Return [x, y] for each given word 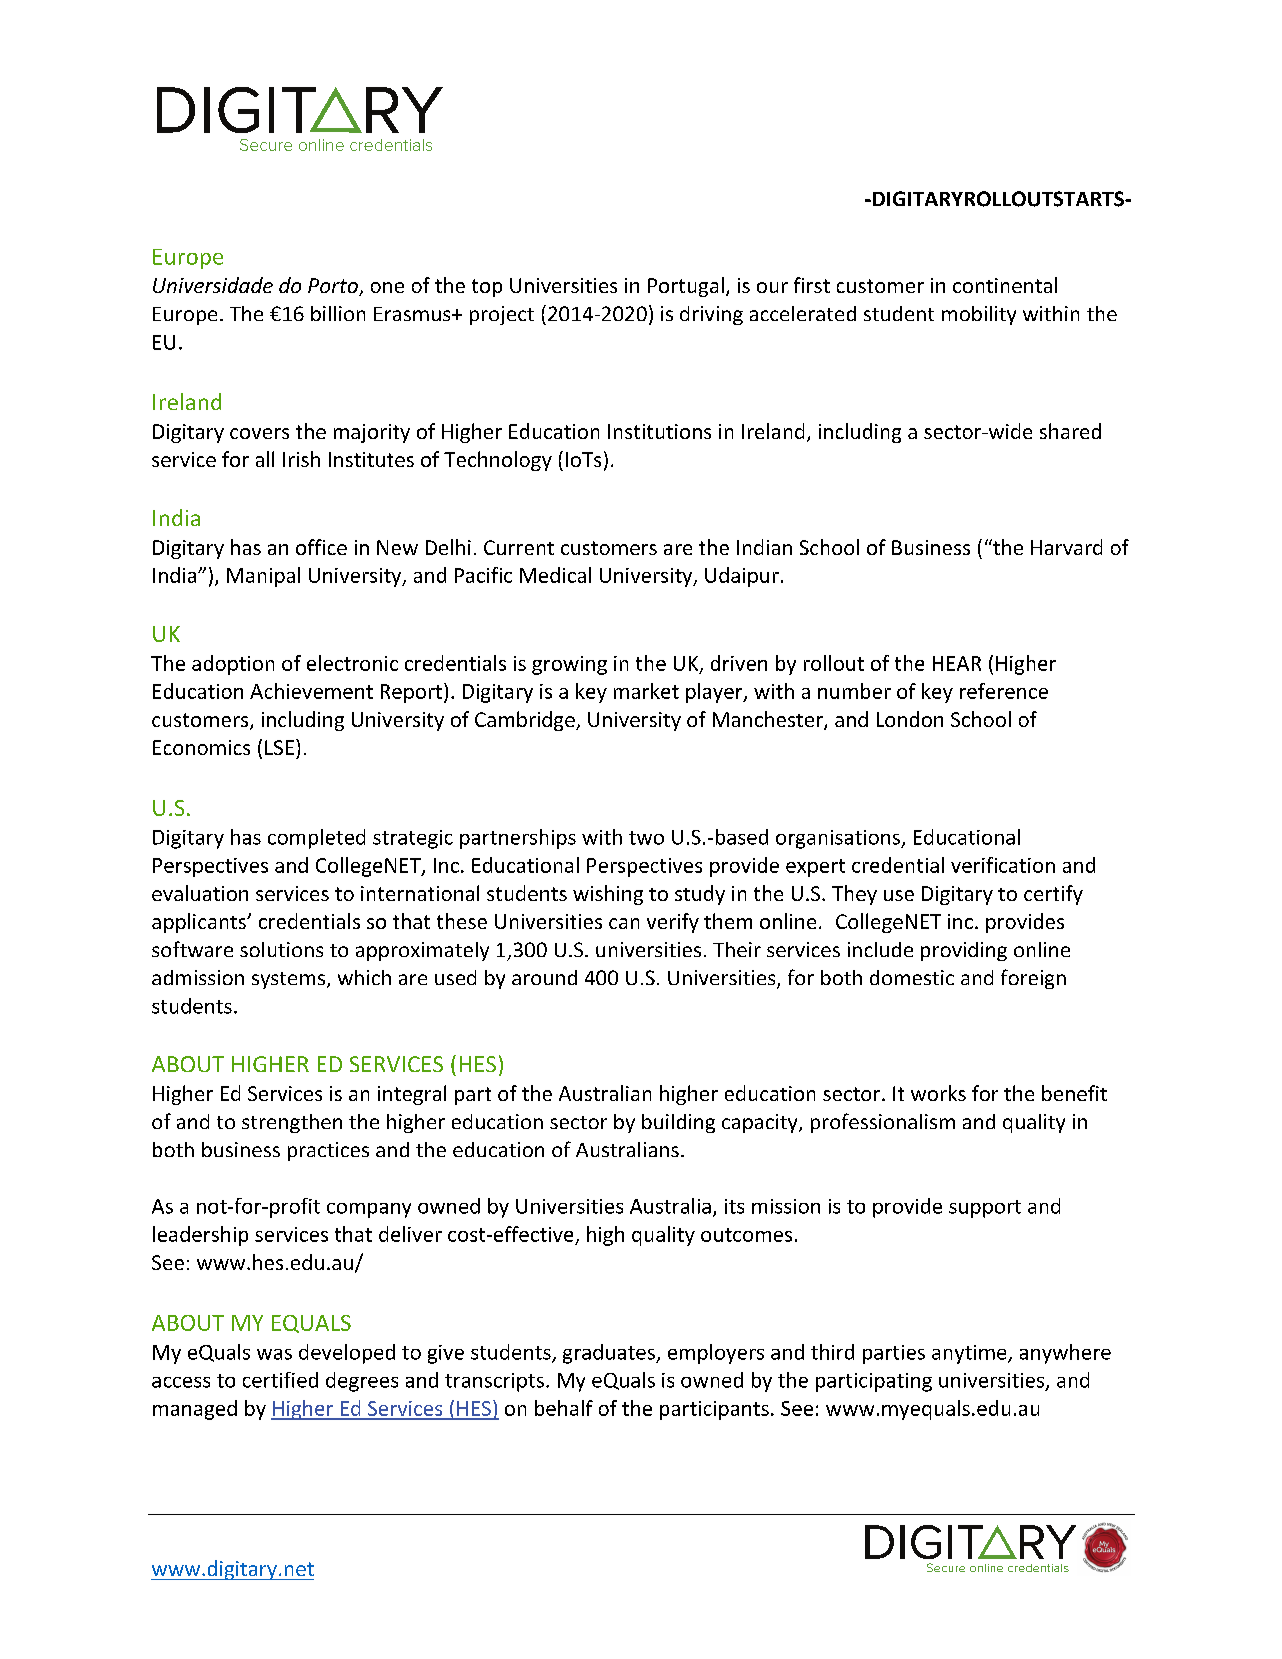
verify [673, 923]
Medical [555, 575]
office [321, 547]
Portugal [686, 287]
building [678, 1123]
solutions [281, 949]
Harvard [1066, 547]
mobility [979, 315]
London [910, 719]
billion [338, 313]
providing [964, 951]
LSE [279, 747]
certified [280, 1380]
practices [328, 1151]
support [985, 1209]
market [646, 691]
